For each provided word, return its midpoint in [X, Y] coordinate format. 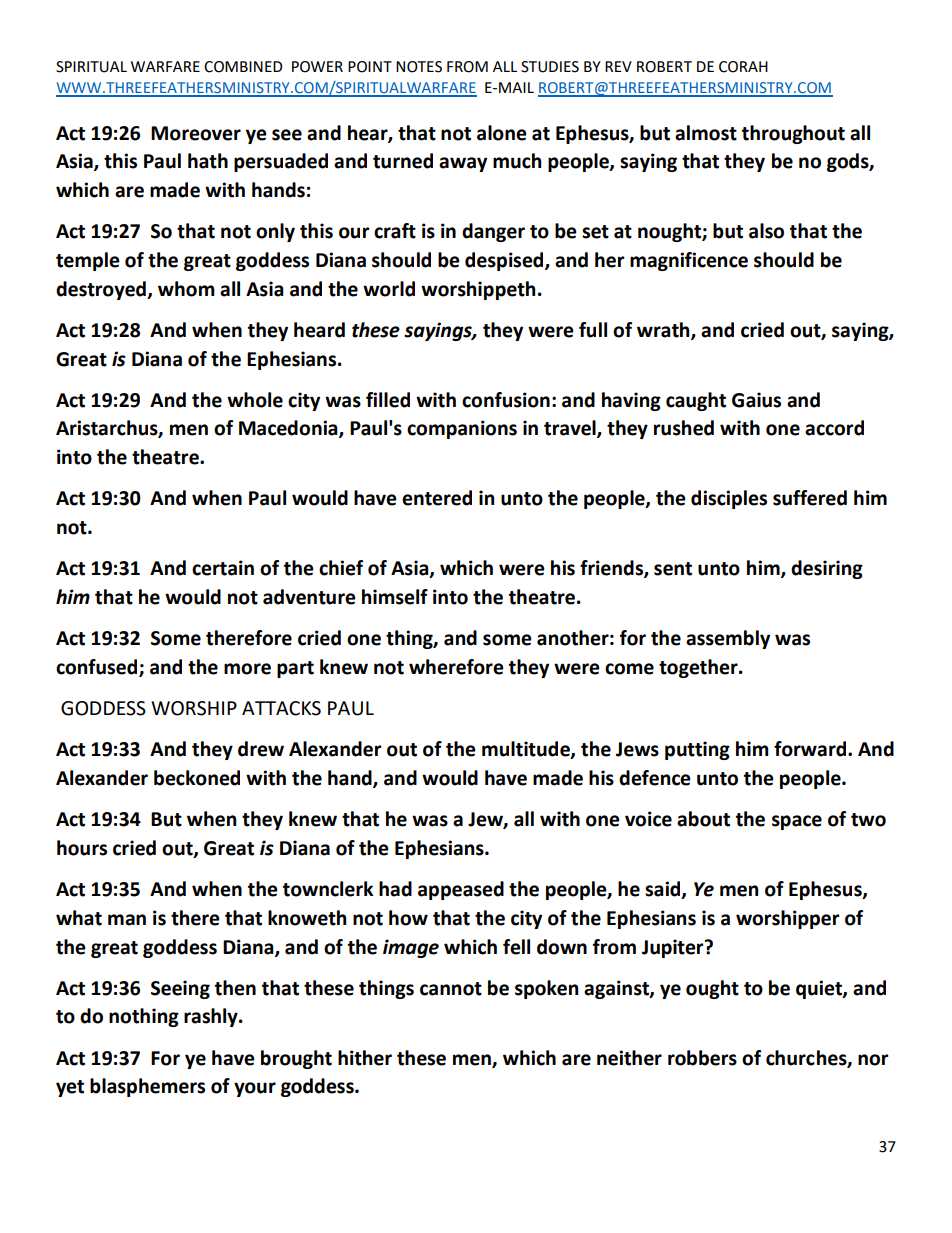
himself [395, 597]
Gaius [756, 400]
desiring [827, 569]
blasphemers [147, 1087]
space [797, 822]
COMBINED [243, 67]
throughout [793, 134]
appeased [461, 890]
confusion [506, 400]
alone [502, 133]
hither [365, 1058]
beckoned [197, 778]
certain [223, 568]
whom [186, 289]
